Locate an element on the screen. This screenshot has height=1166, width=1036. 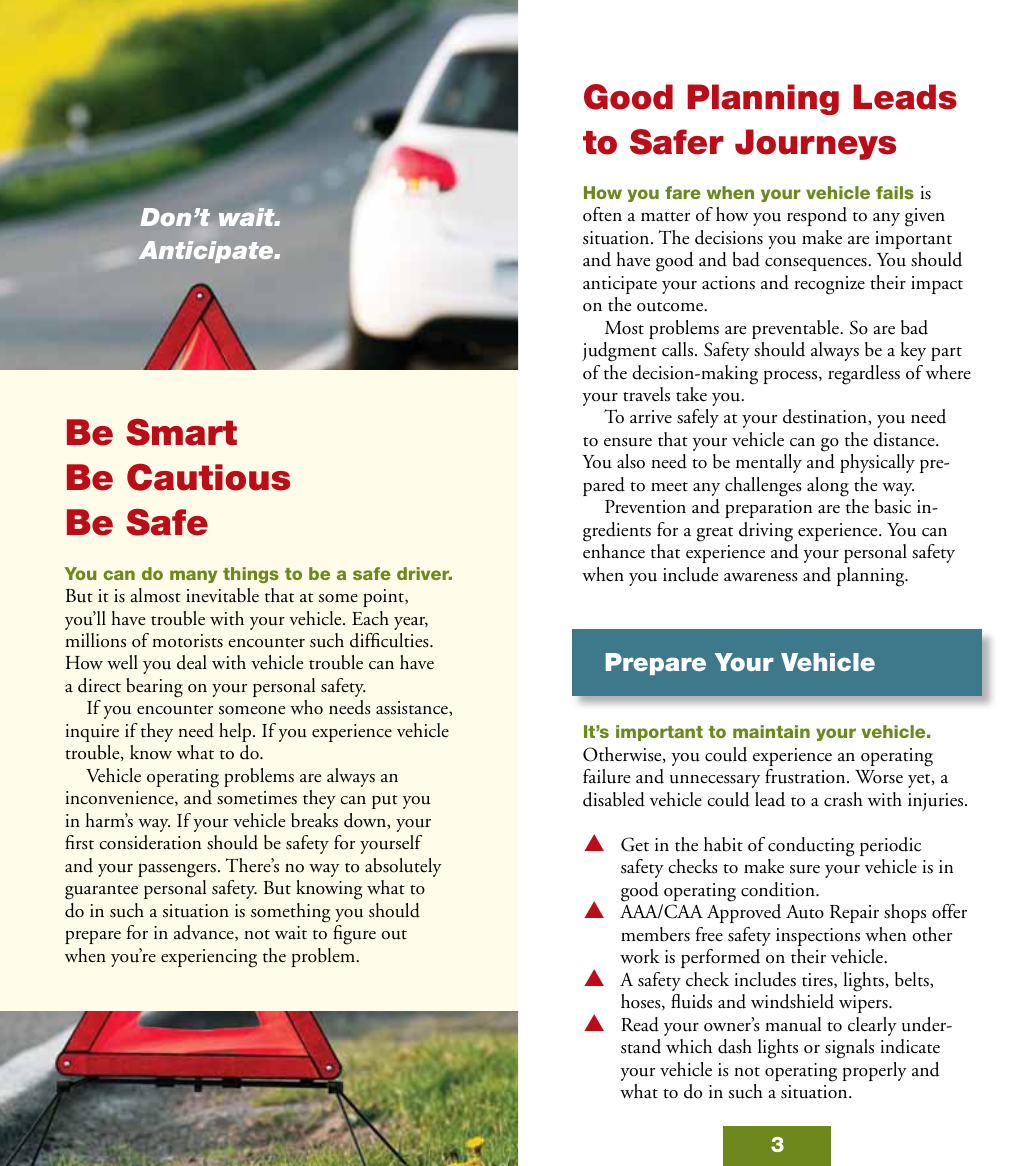
point is located at coordinates (384, 598).
